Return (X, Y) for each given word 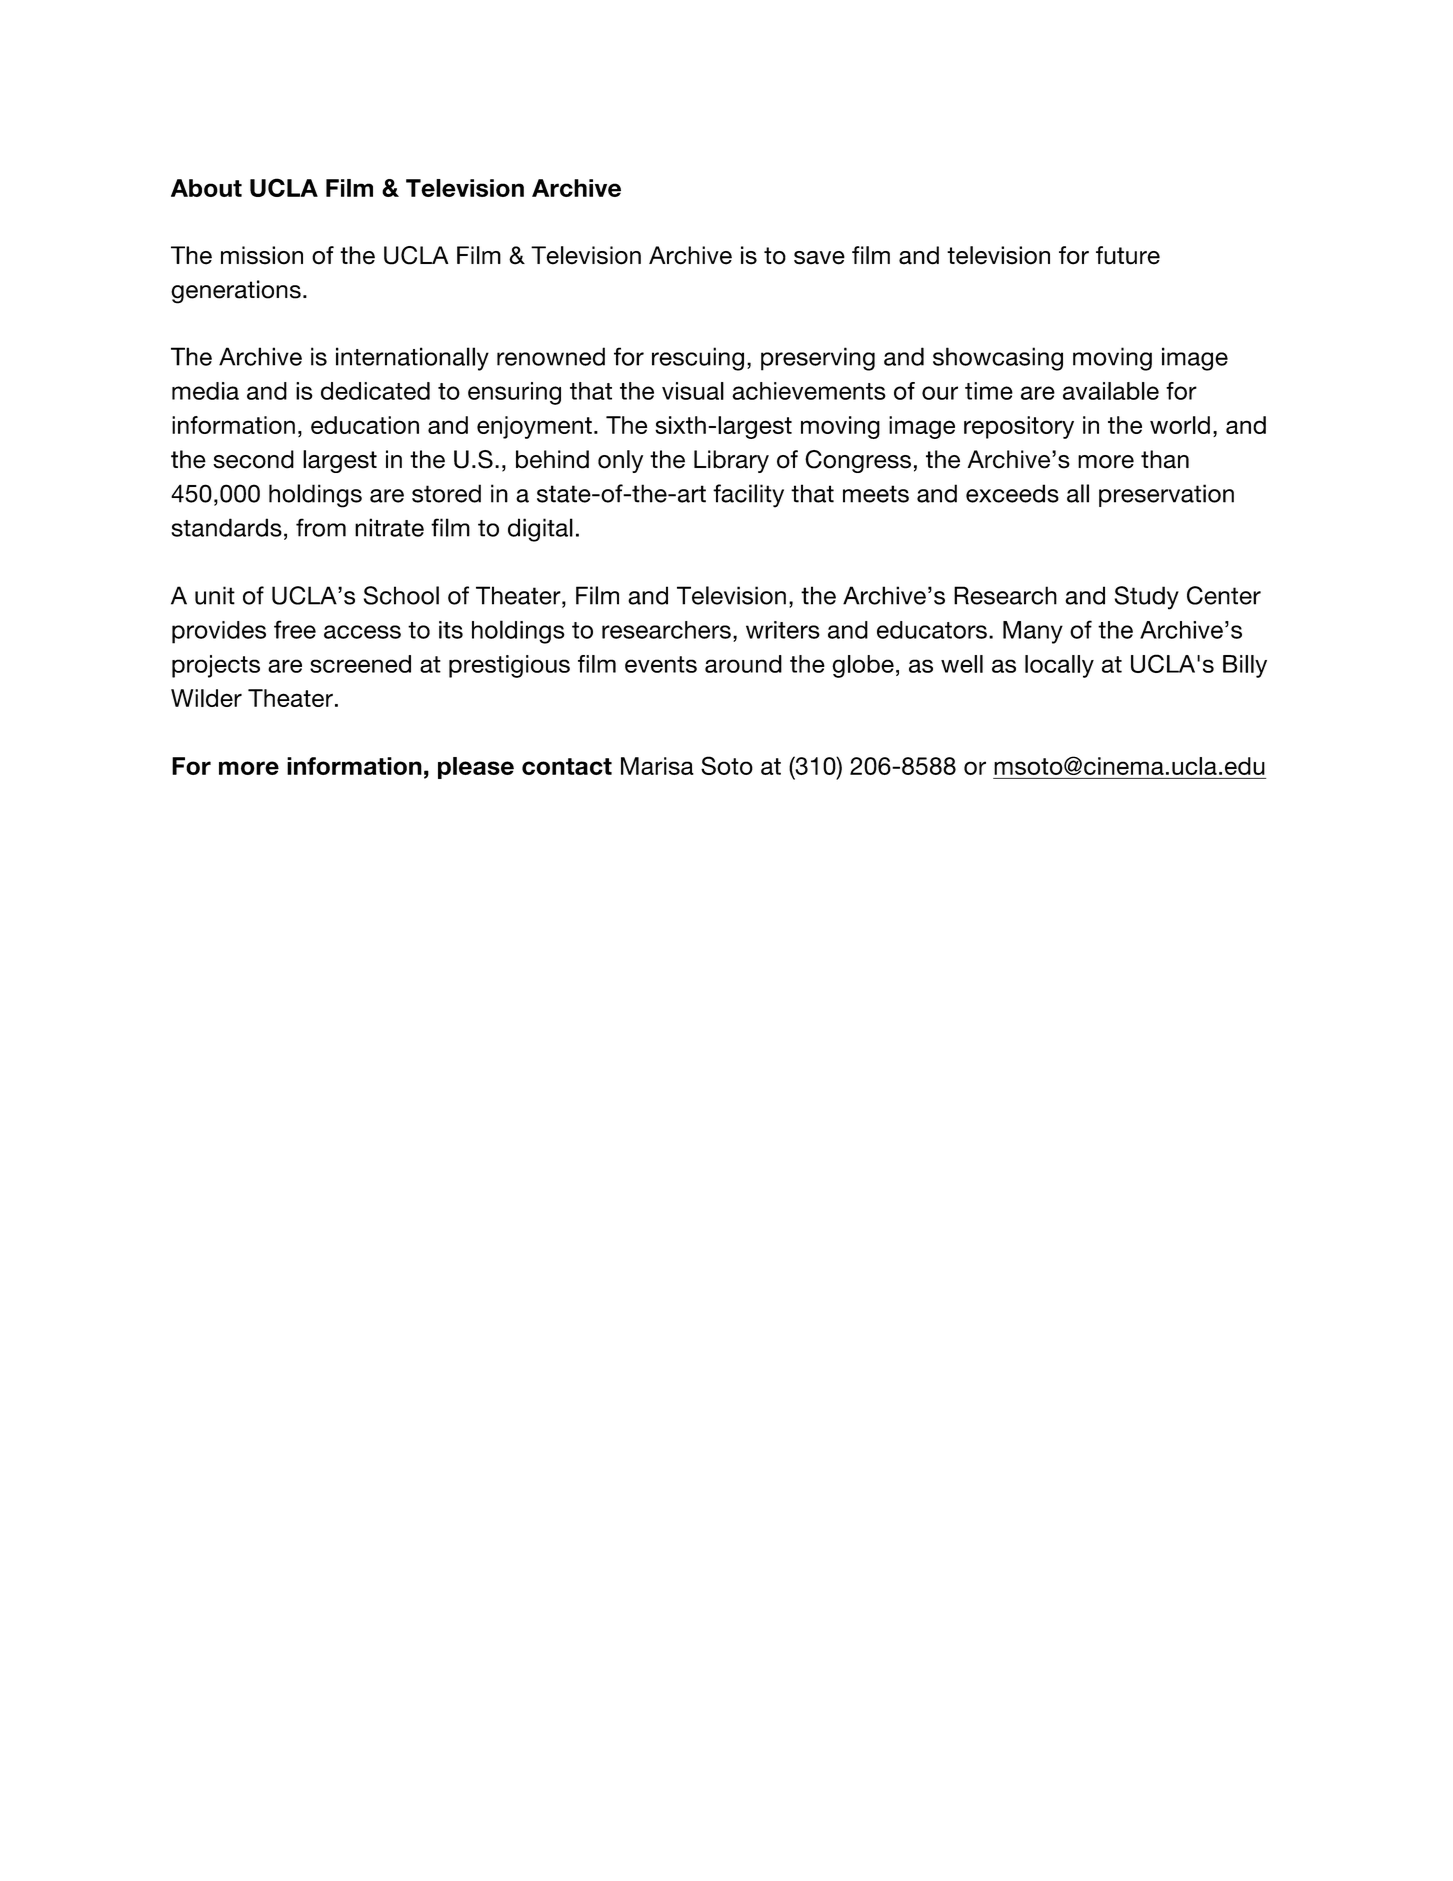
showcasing (998, 359)
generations (236, 292)
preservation (1166, 495)
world (1180, 425)
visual (693, 391)
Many (1033, 632)
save (819, 258)
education (365, 425)
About (206, 188)
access (362, 632)
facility (748, 496)
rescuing (698, 359)
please (476, 768)
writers (783, 630)
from (321, 527)
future (1128, 255)
